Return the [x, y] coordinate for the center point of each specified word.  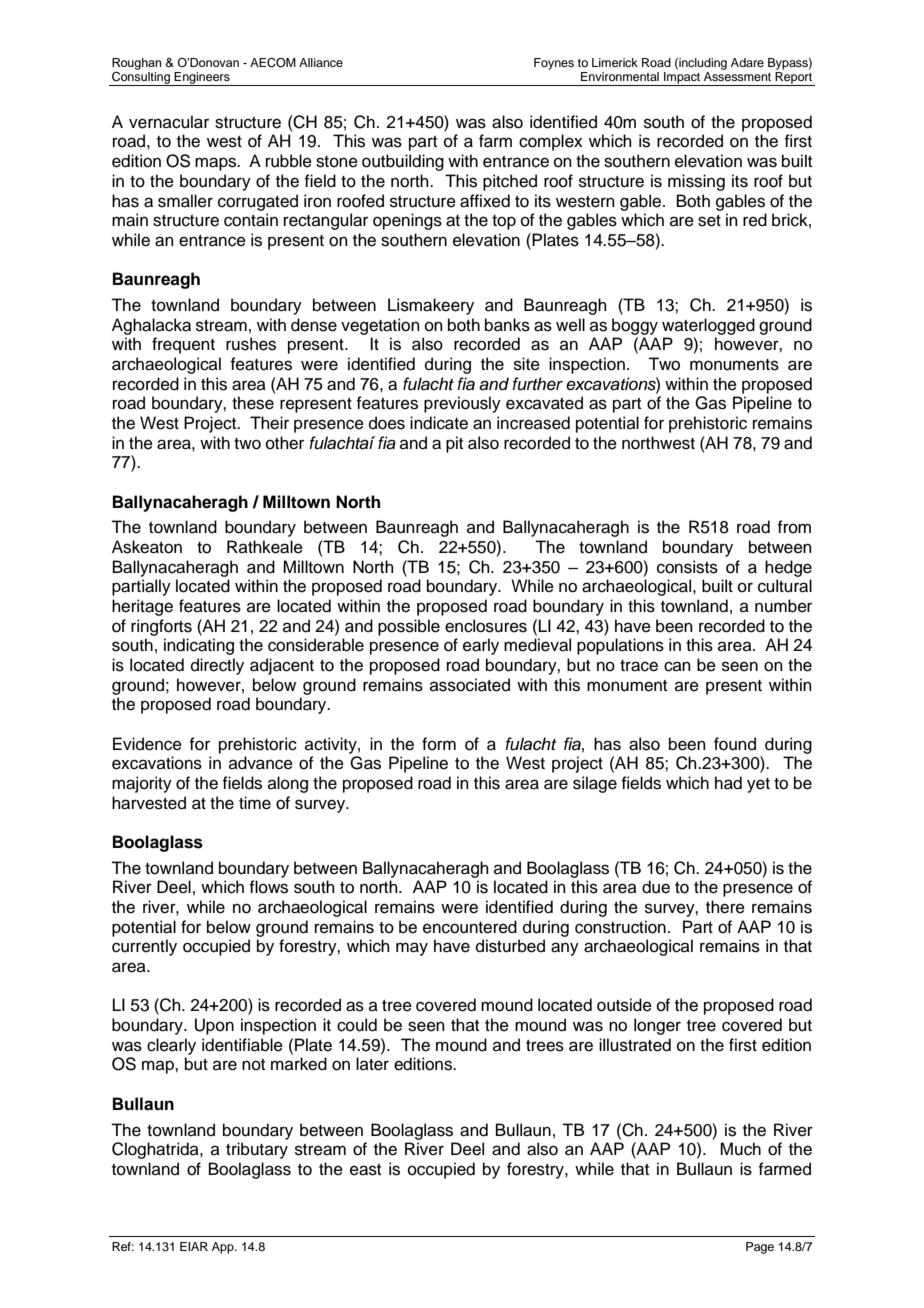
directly [217, 666]
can [677, 666]
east [365, 1170]
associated [470, 685]
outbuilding [403, 162]
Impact [682, 79]
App [224, 1248]
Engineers [202, 79]
